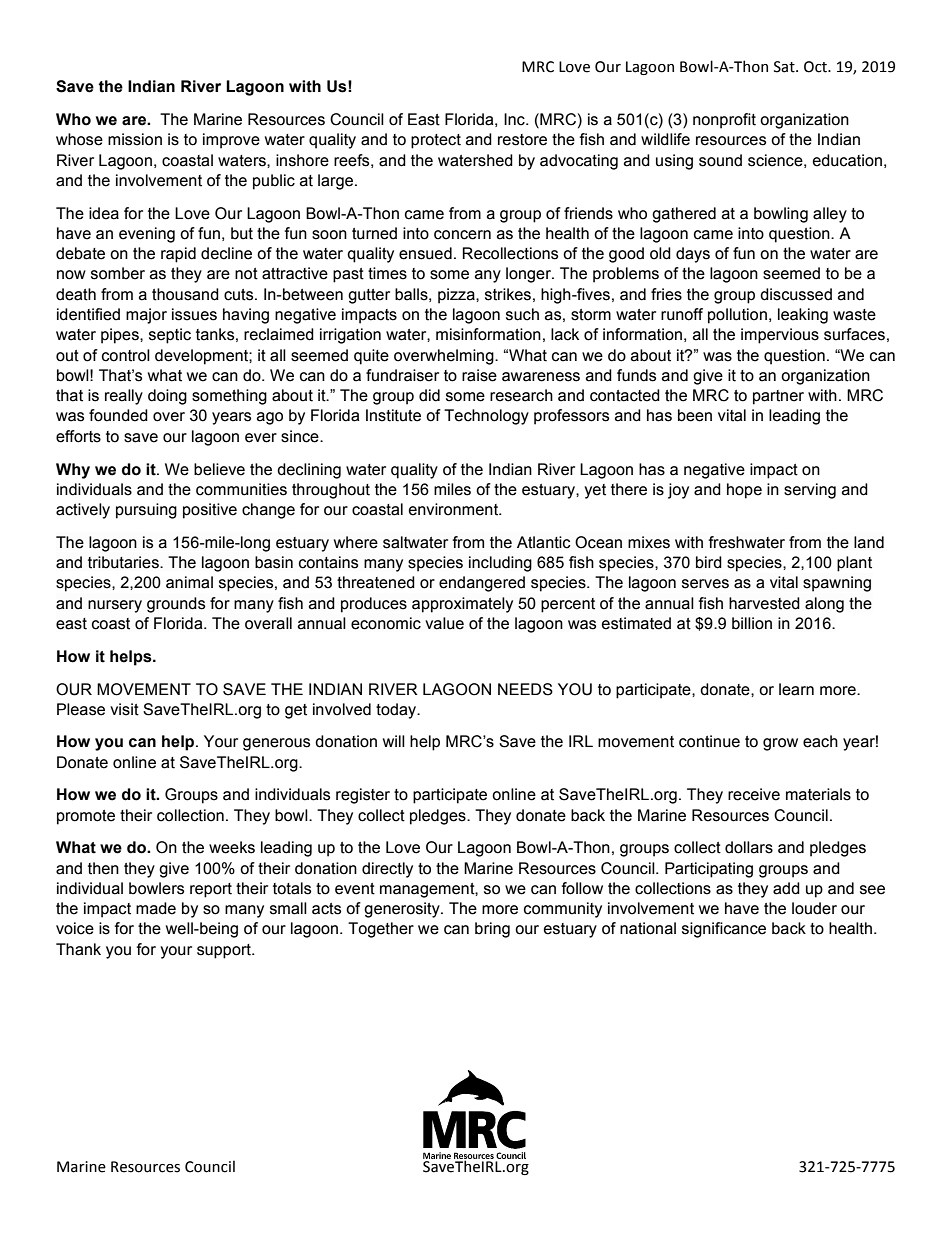  I want to click on bring, so click(492, 930).
